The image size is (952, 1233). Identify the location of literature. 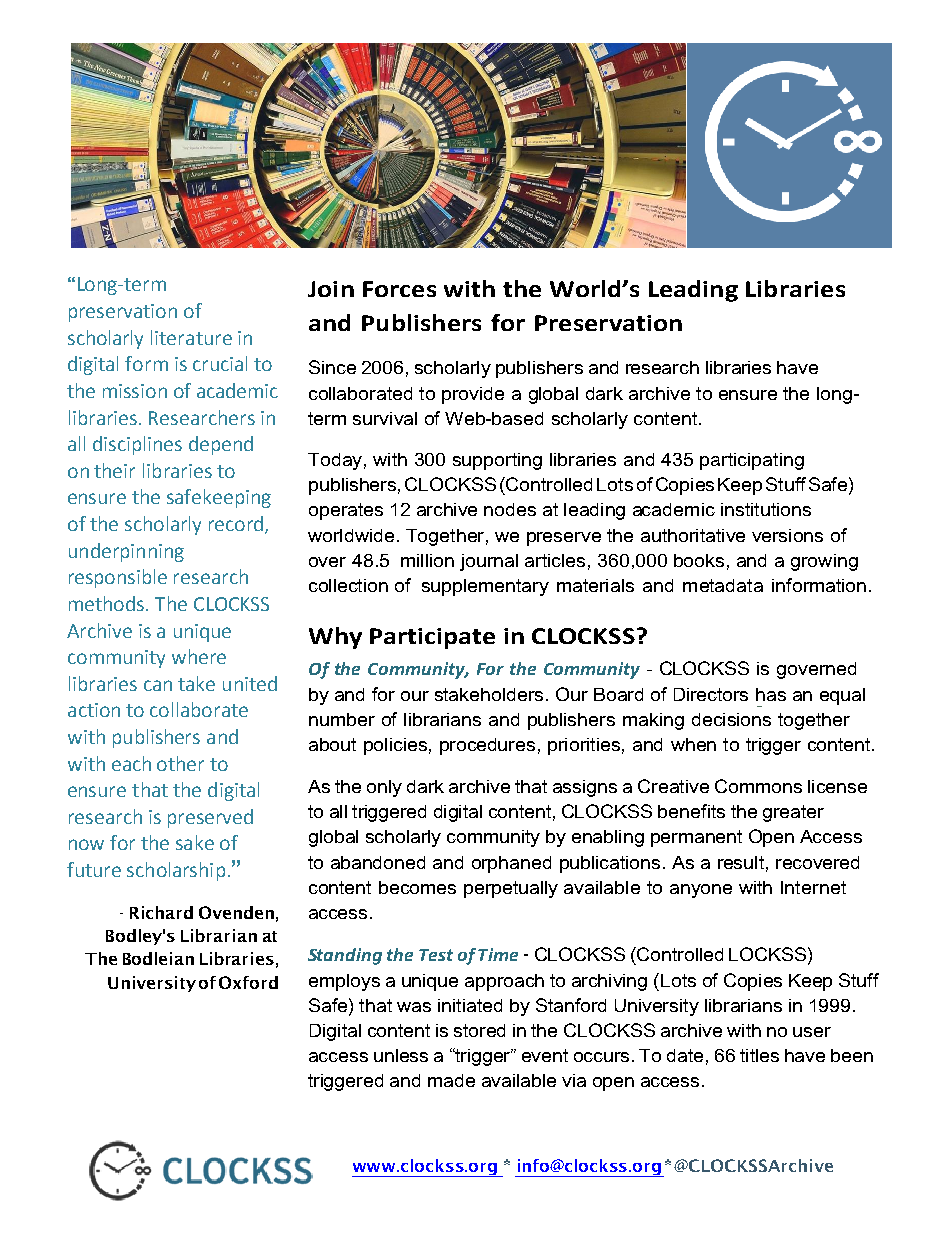
(191, 337).
